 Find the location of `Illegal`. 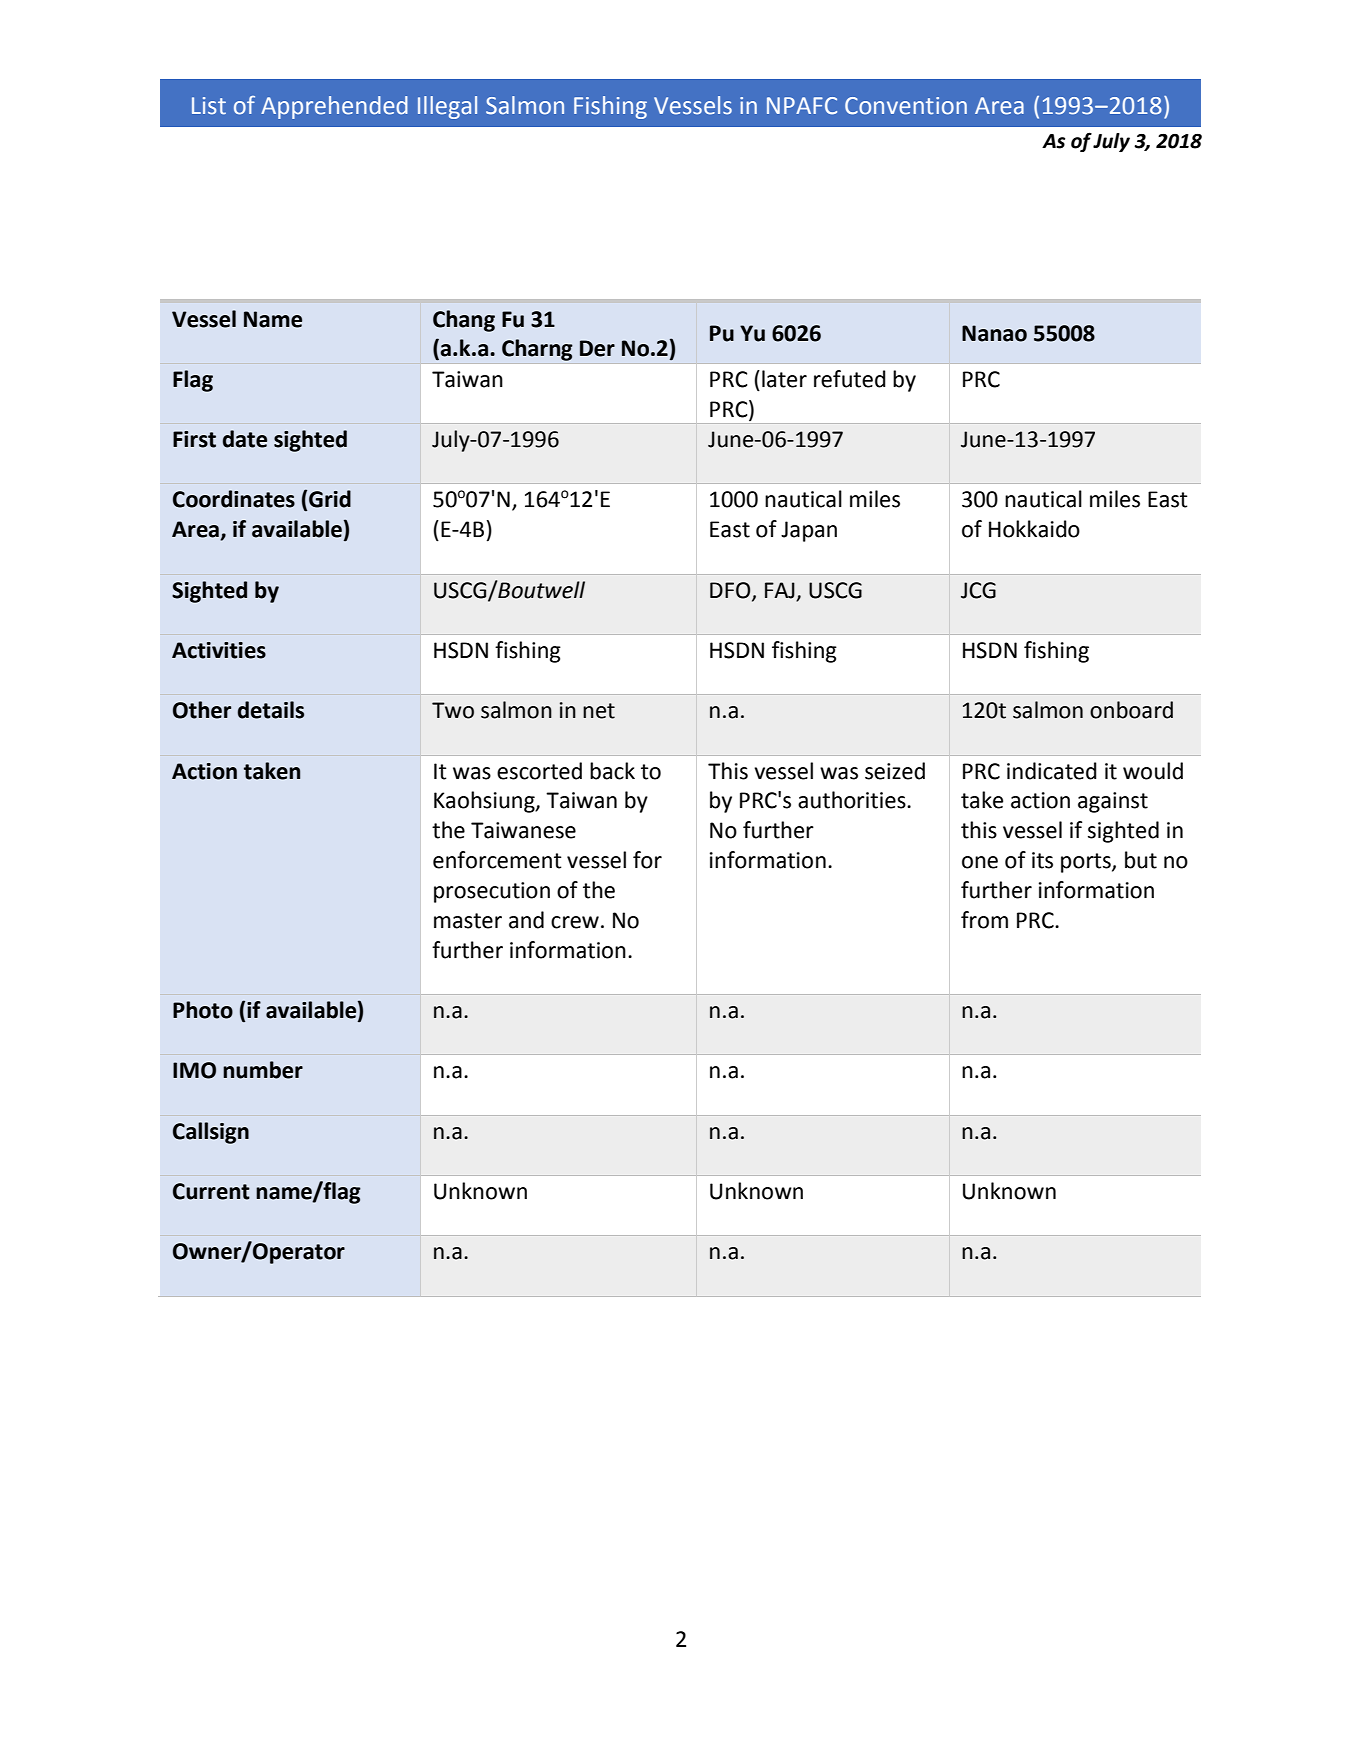

Illegal is located at coordinates (447, 107).
